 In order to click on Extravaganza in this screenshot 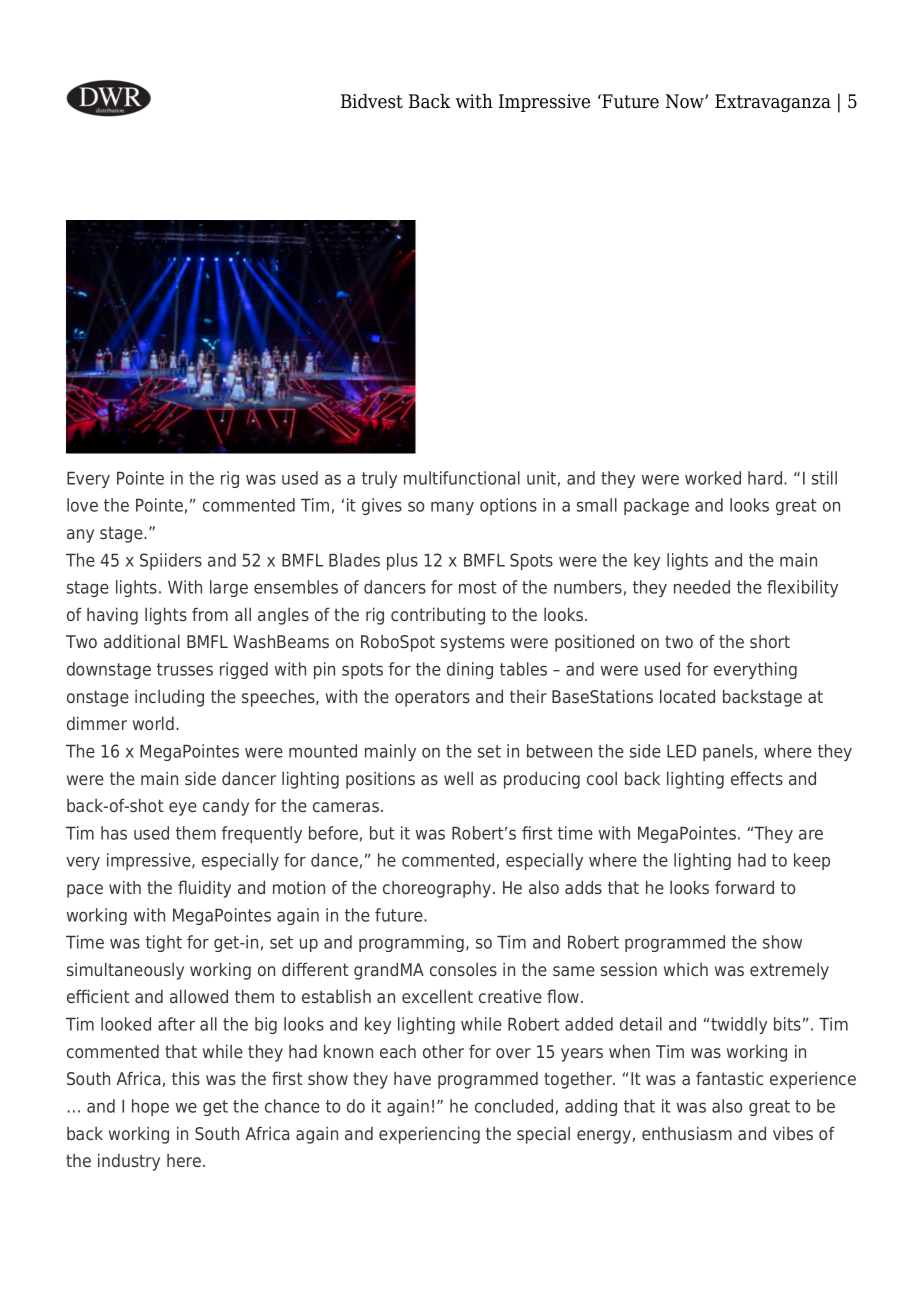, I will do `click(773, 103)`.
